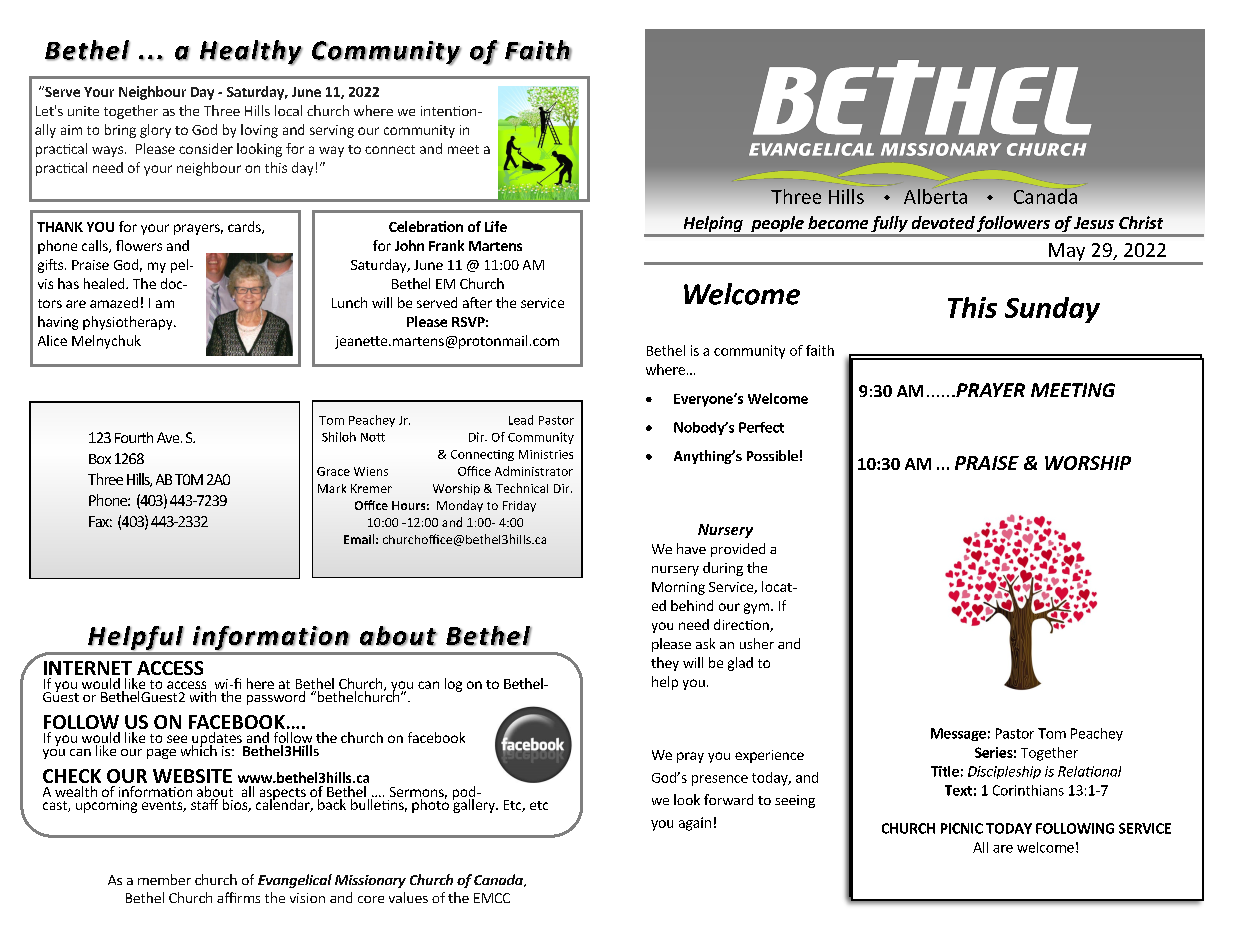  What do you see at coordinates (958, 734) in the screenshot?
I see `Message` at bounding box center [958, 734].
